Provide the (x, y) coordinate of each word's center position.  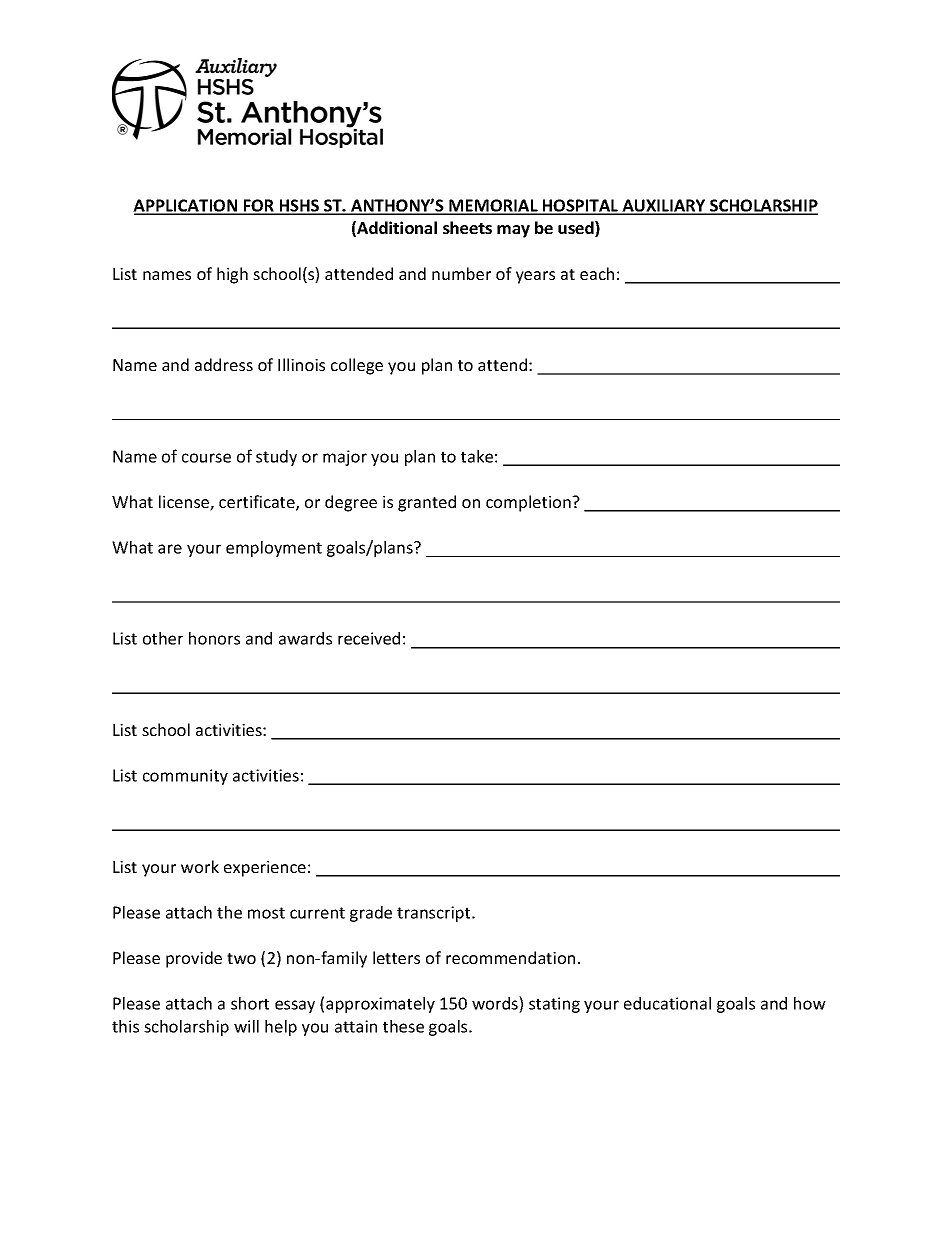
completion (529, 503)
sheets (467, 227)
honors (214, 638)
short (250, 1003)
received (369, 638)
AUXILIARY (664, 206)
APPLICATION (186, 206)
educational (667, 1003)
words (496, 1003)
